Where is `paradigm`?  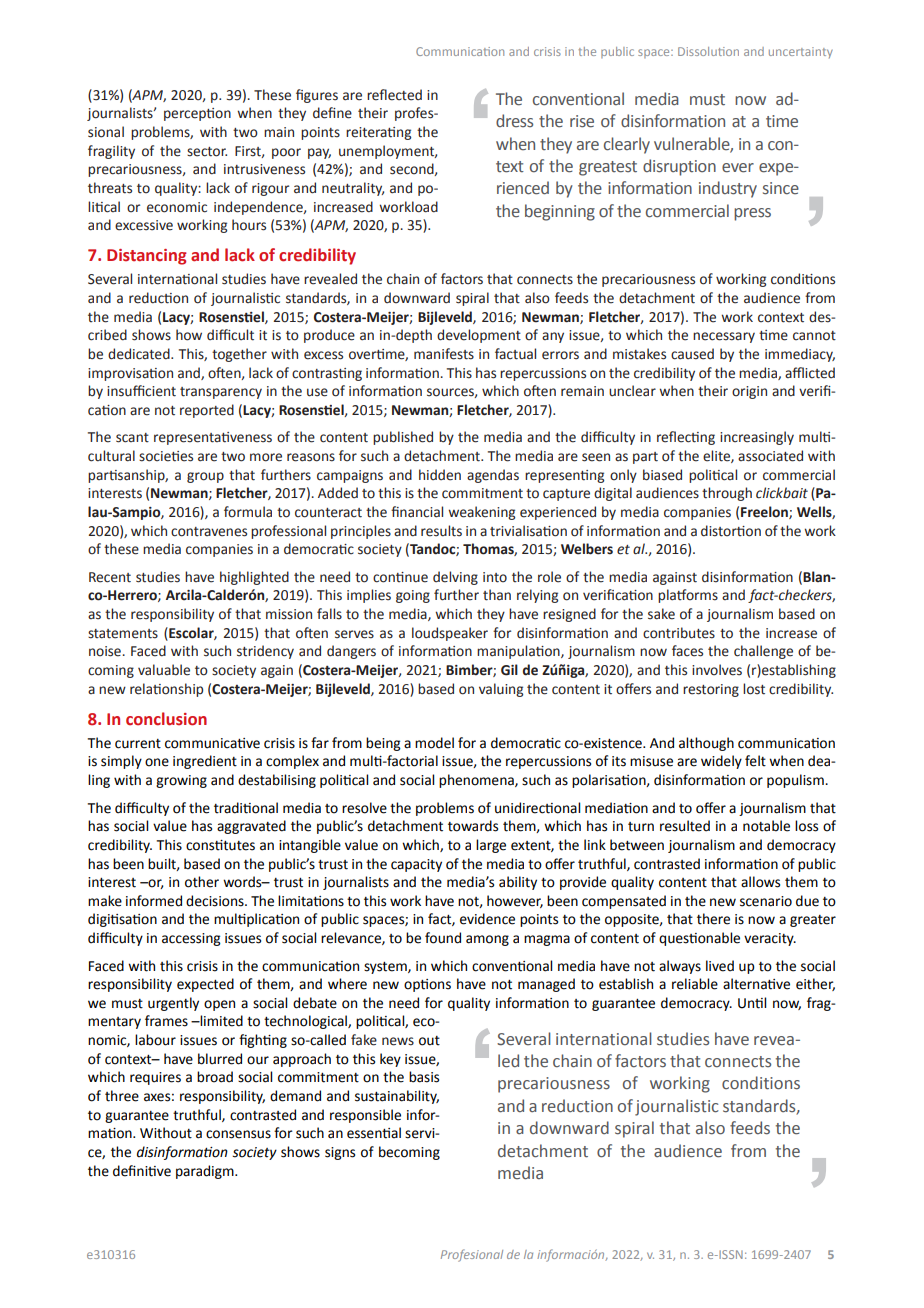
paradigm is located at coordinates (206, 1172).
